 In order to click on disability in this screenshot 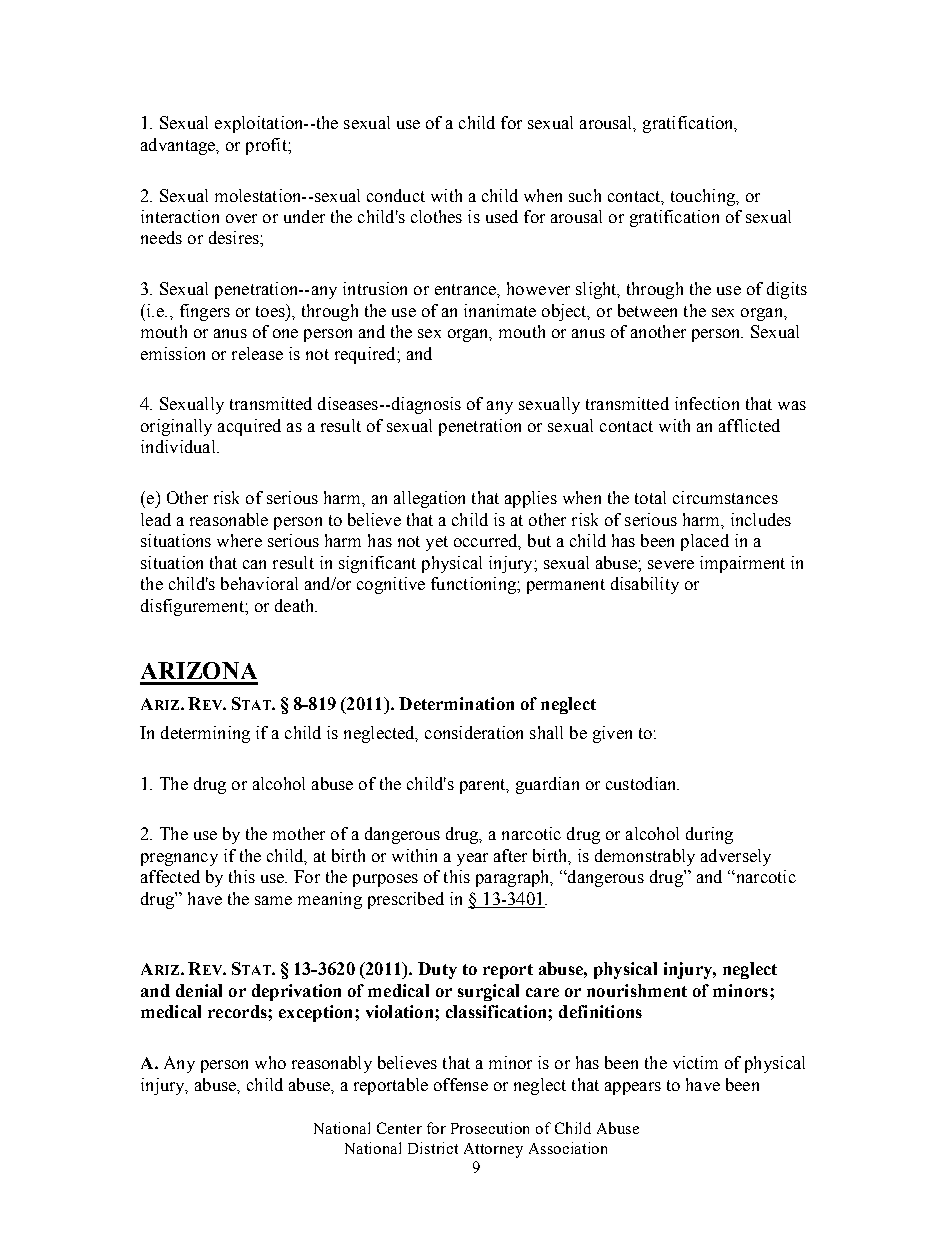, I will do `click(645, 585)`.
